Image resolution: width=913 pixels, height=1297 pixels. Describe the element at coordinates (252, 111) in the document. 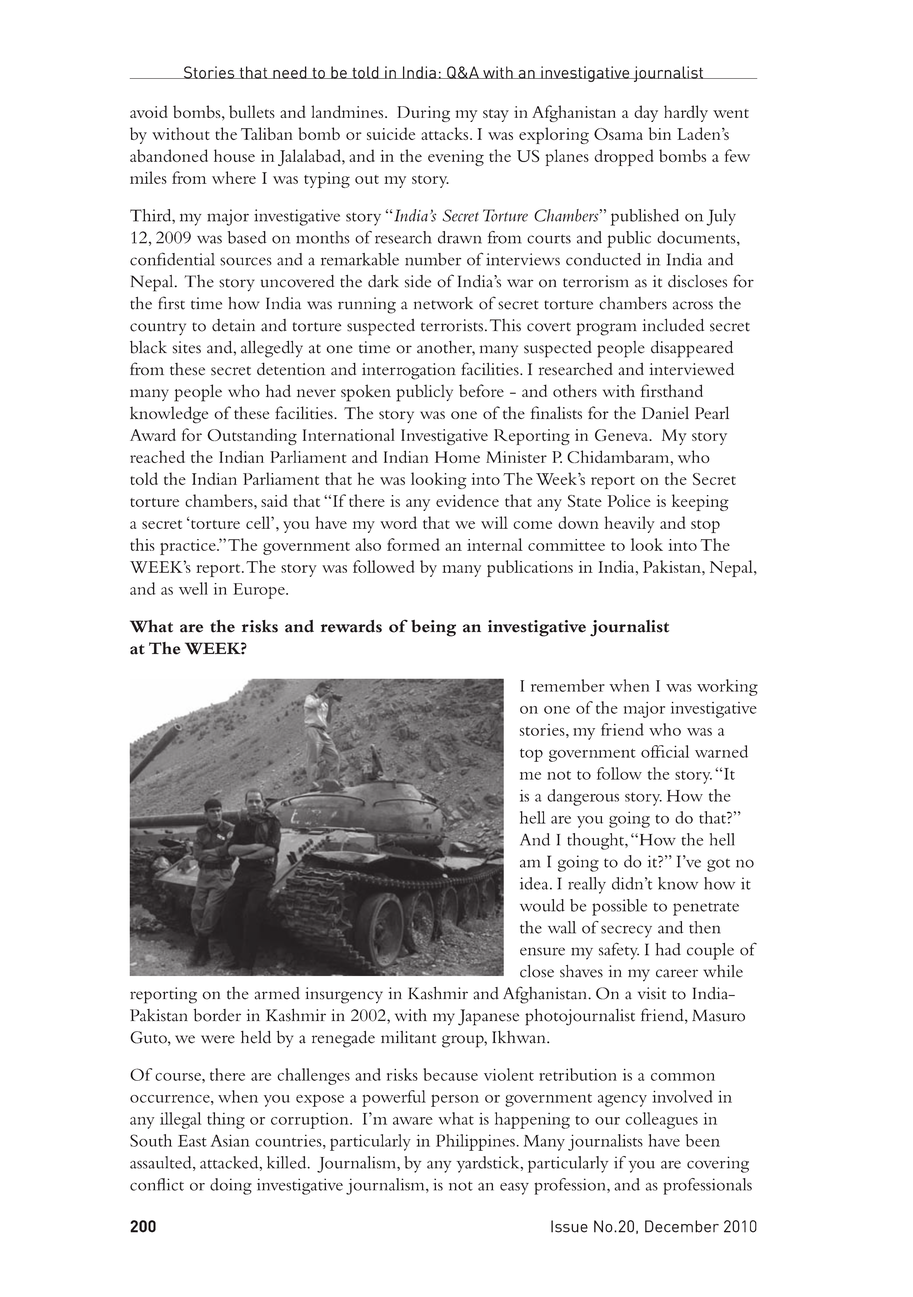

I see `bullets` at that location.
